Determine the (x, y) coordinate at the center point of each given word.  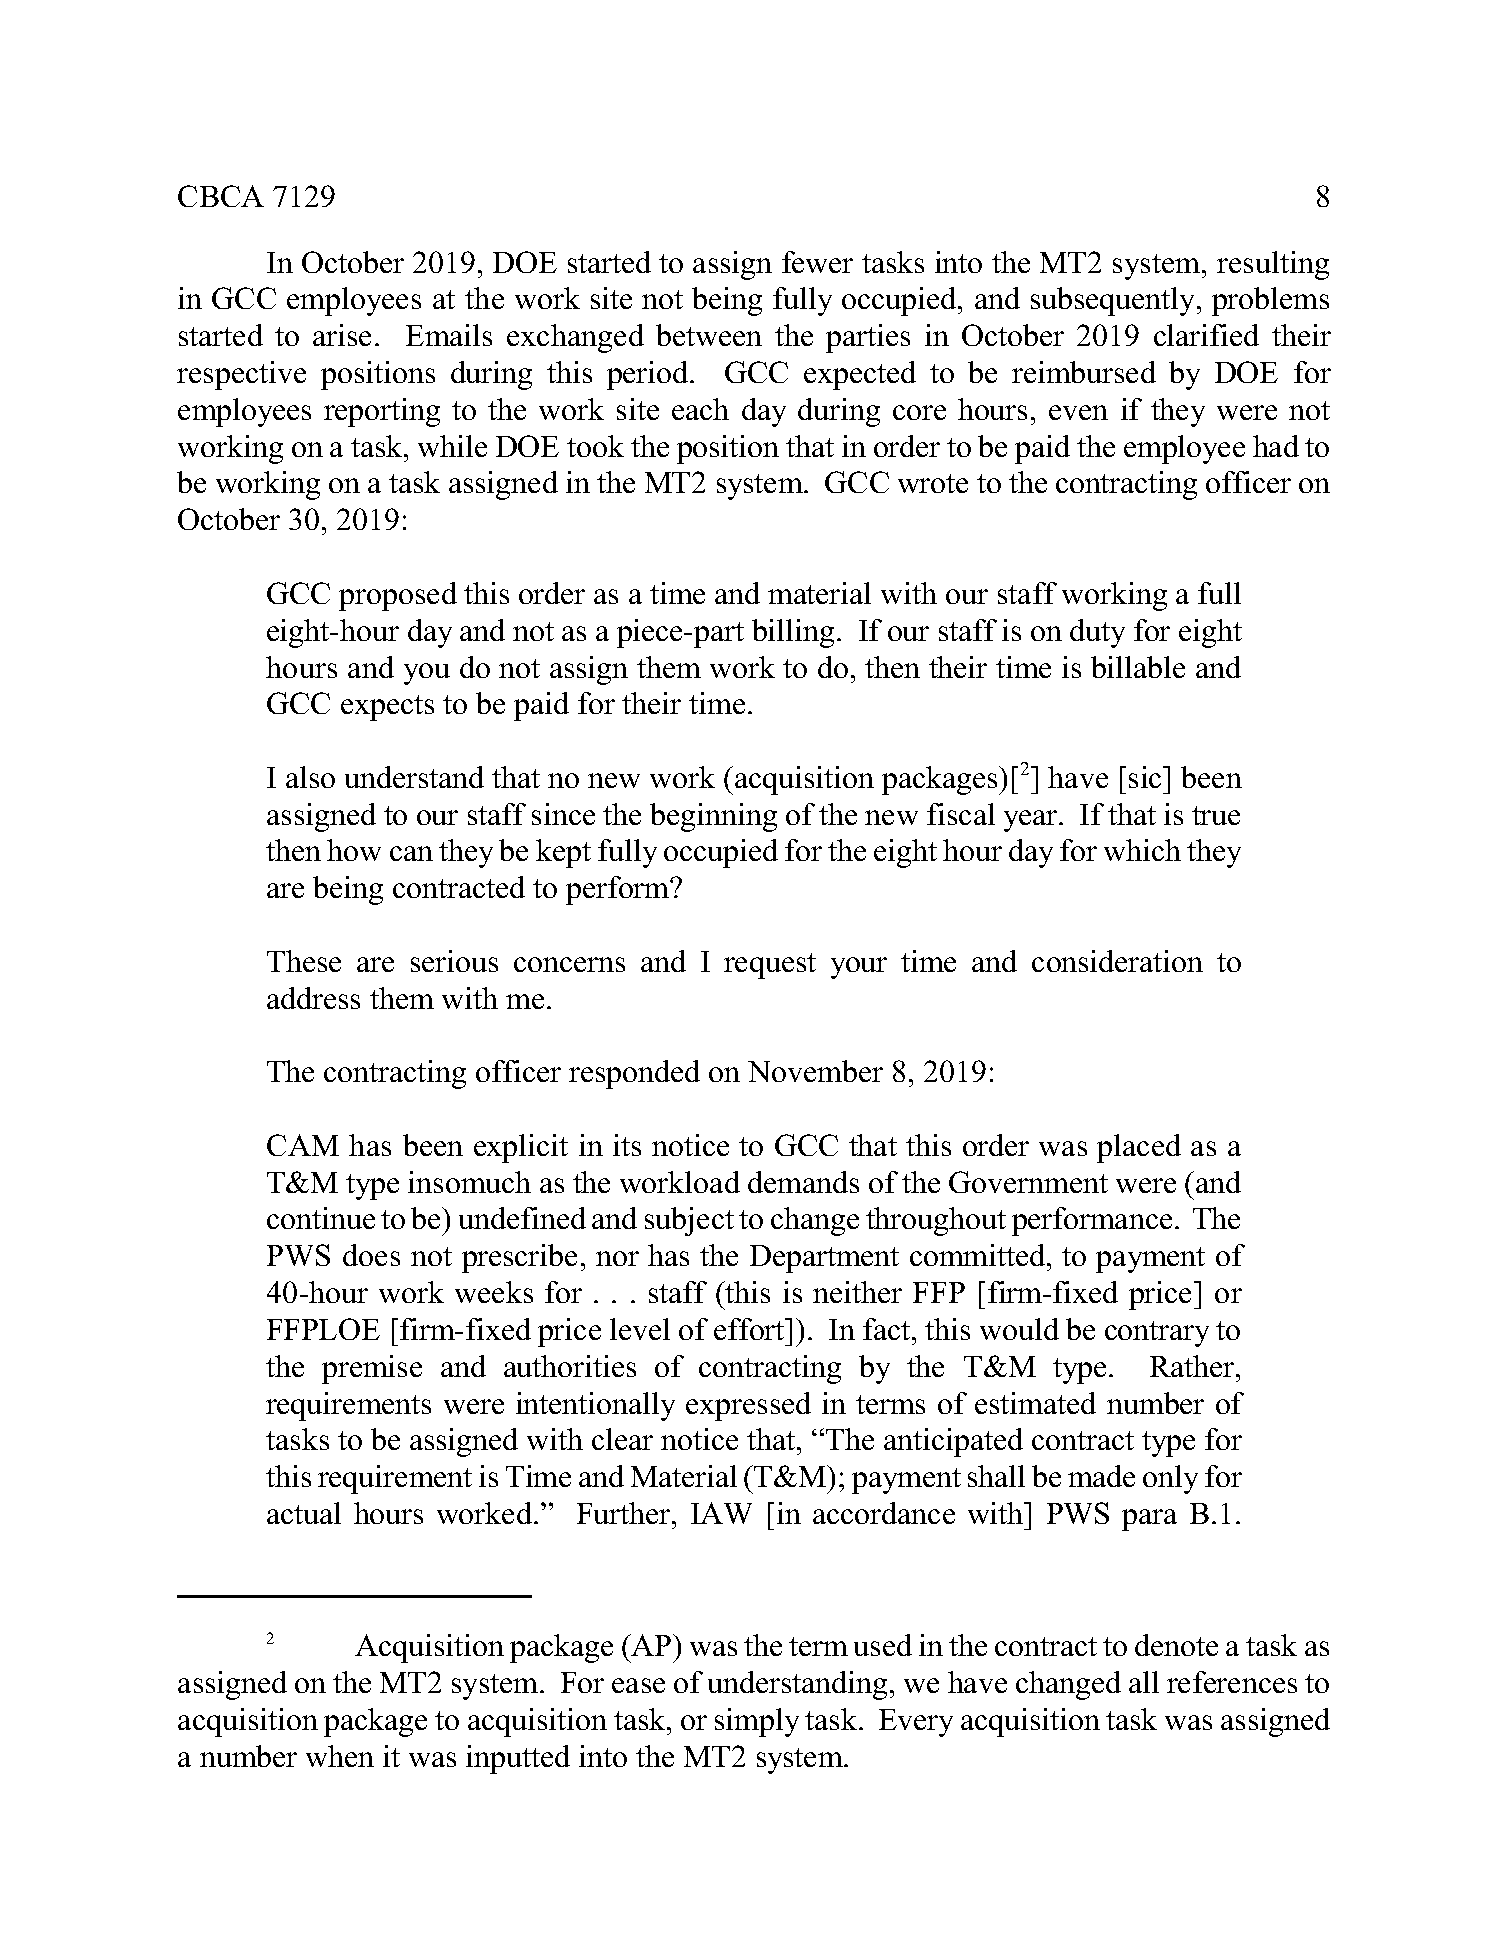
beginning (713, 817)
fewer (817, 262)
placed (1139, 1148)
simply (757, 1722)
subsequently (1114, 301)
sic (1146, 777)
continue (321, 1218)
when (340, 1756)
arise (342, 335)
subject (689, 1221)
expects (387, 708)
